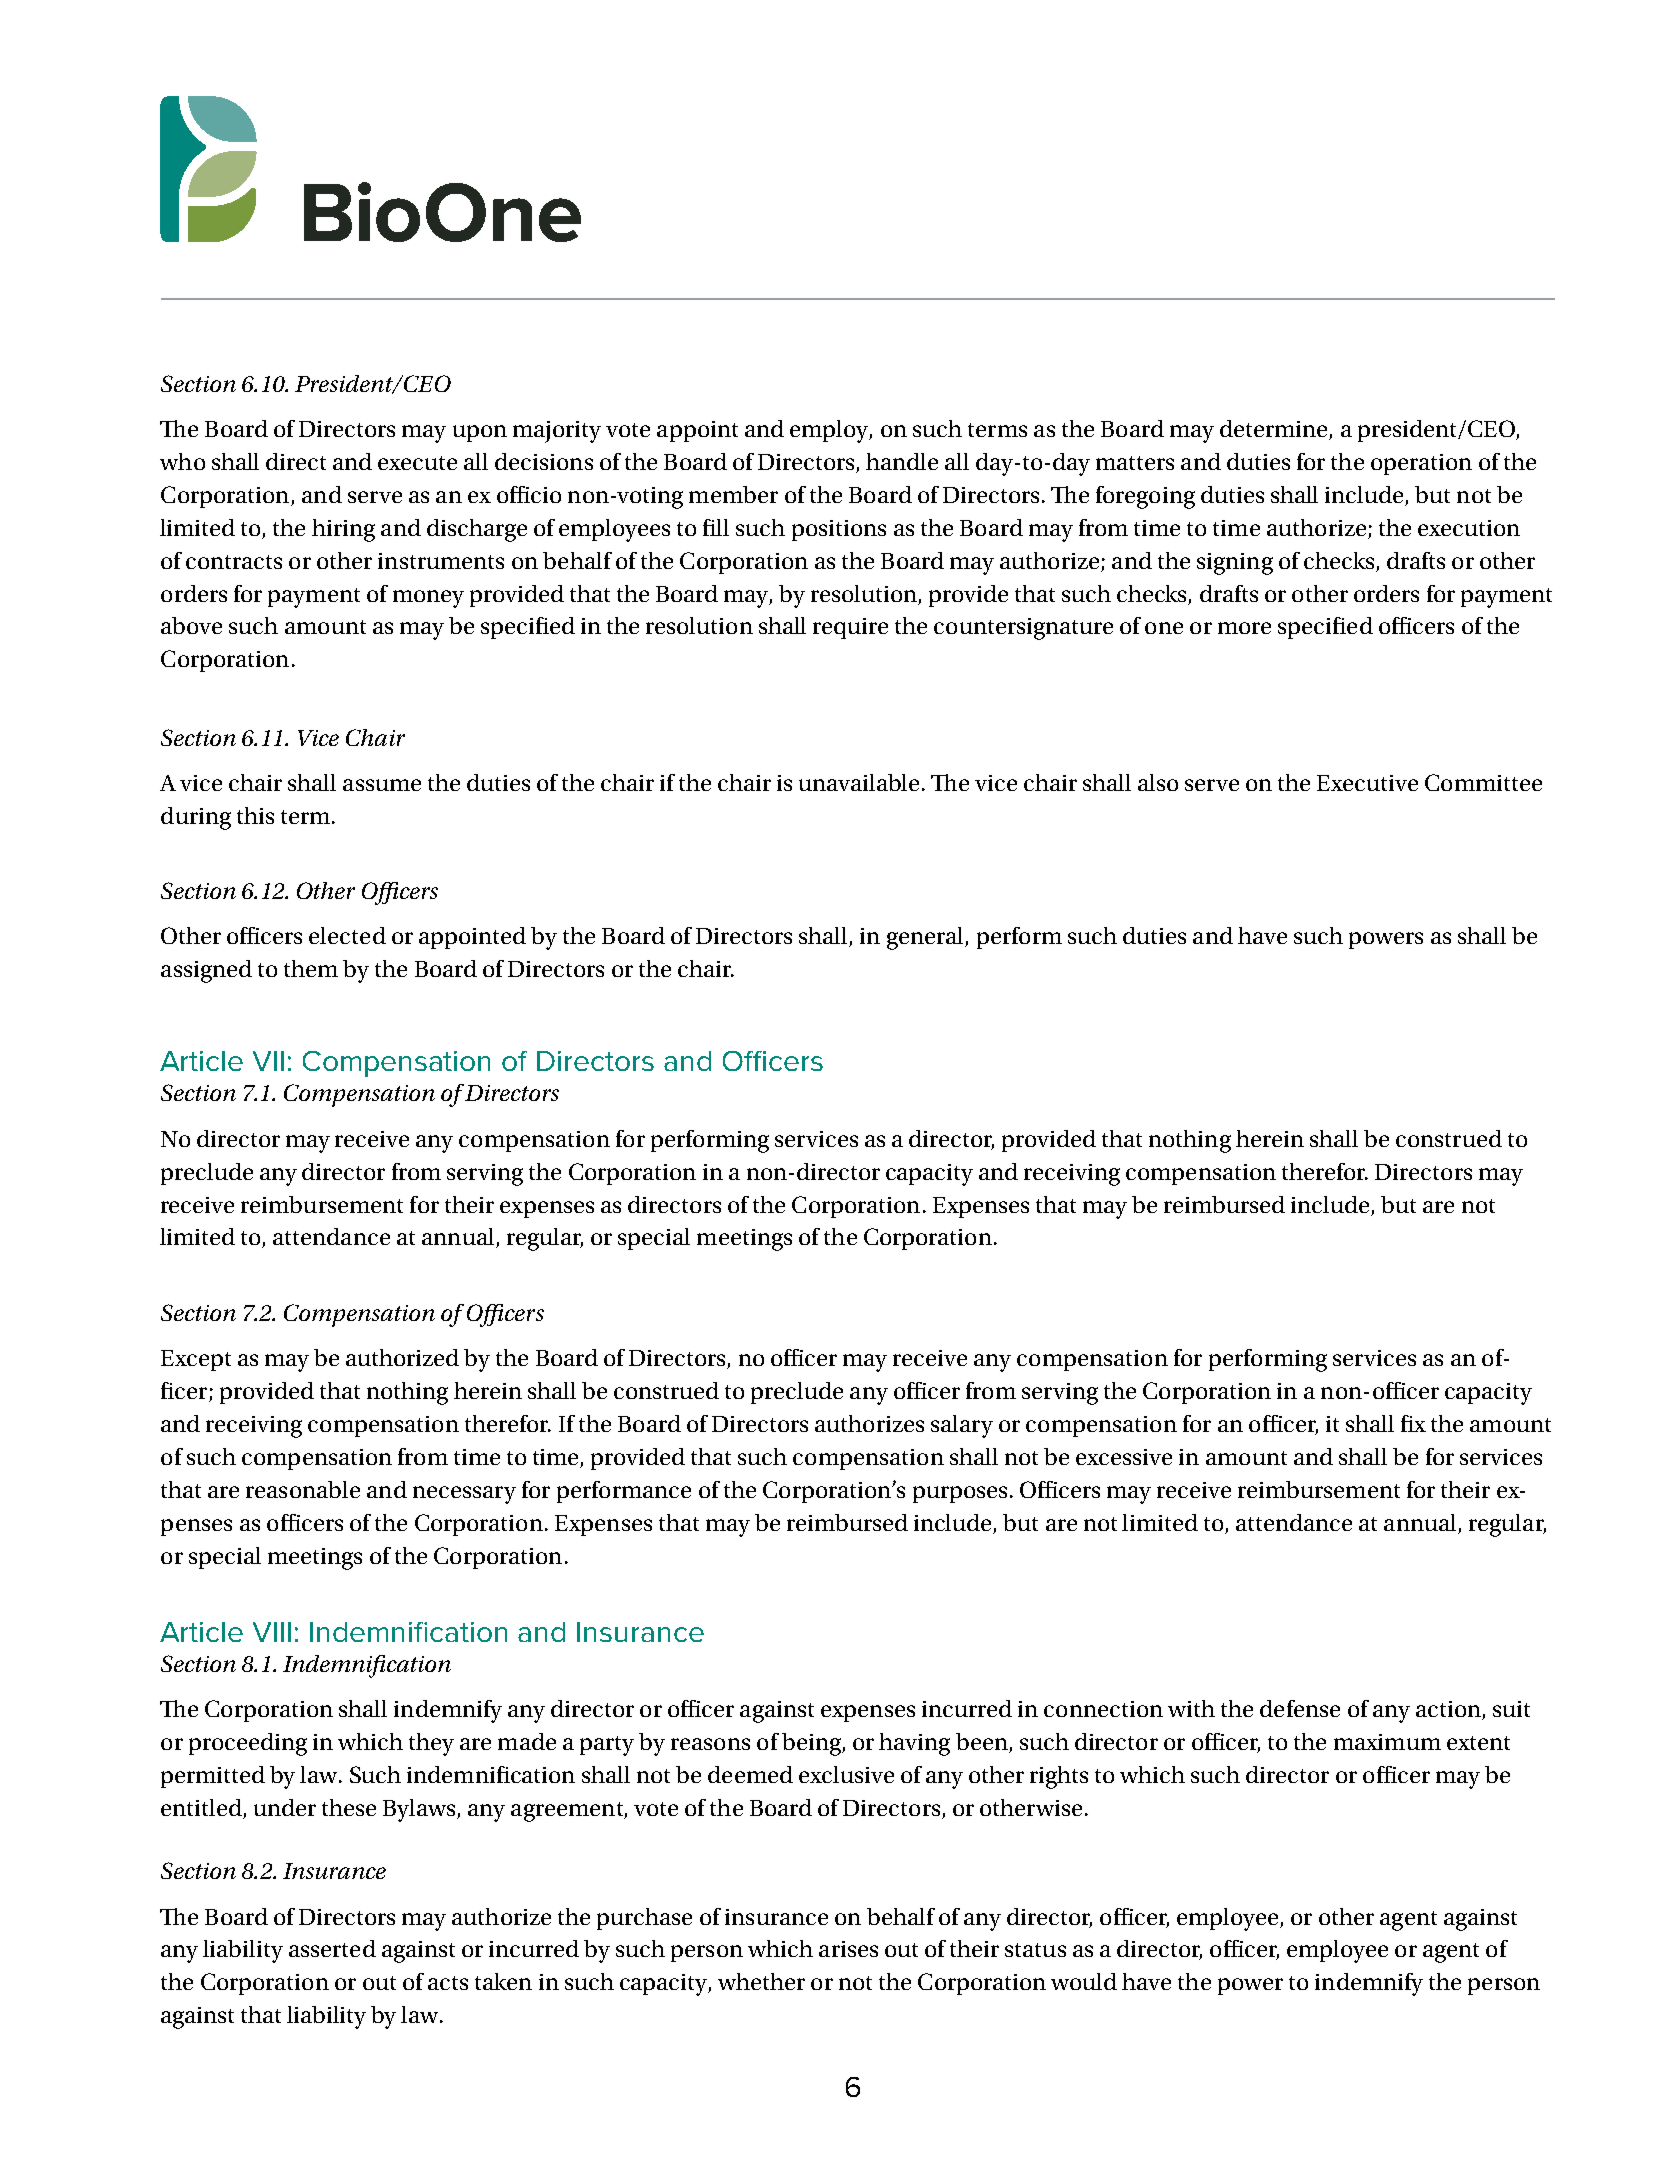 This document has width=1679, height=2173. What do you see at coordinates (1421, 464) in the document?
I see `operation` at bounding box center [1421, 464].
